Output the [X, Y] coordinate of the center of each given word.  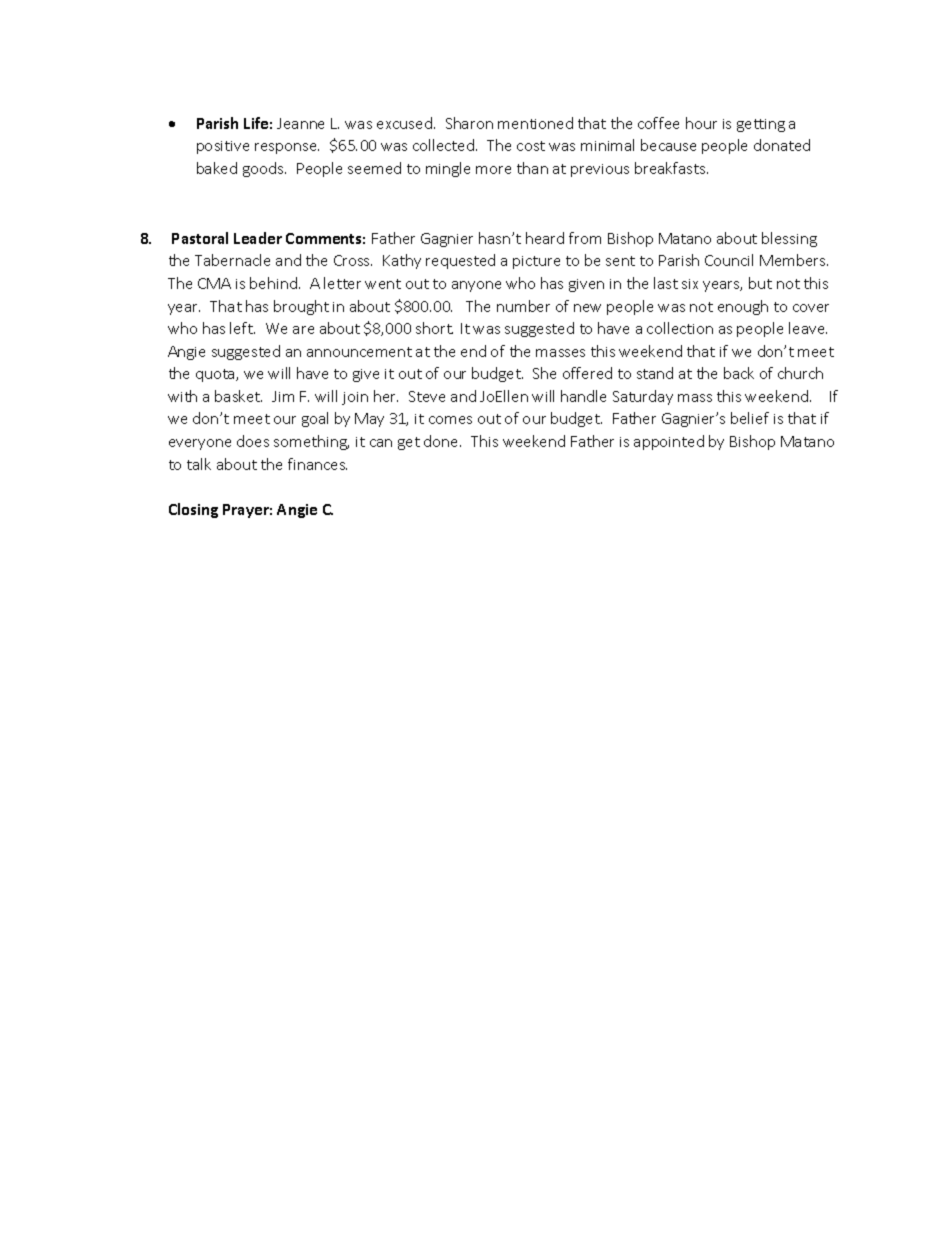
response [287, 148]
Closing [193, 510]
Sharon [469, 123]
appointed [669, 442]
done [442, 441]
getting [761, 125]
